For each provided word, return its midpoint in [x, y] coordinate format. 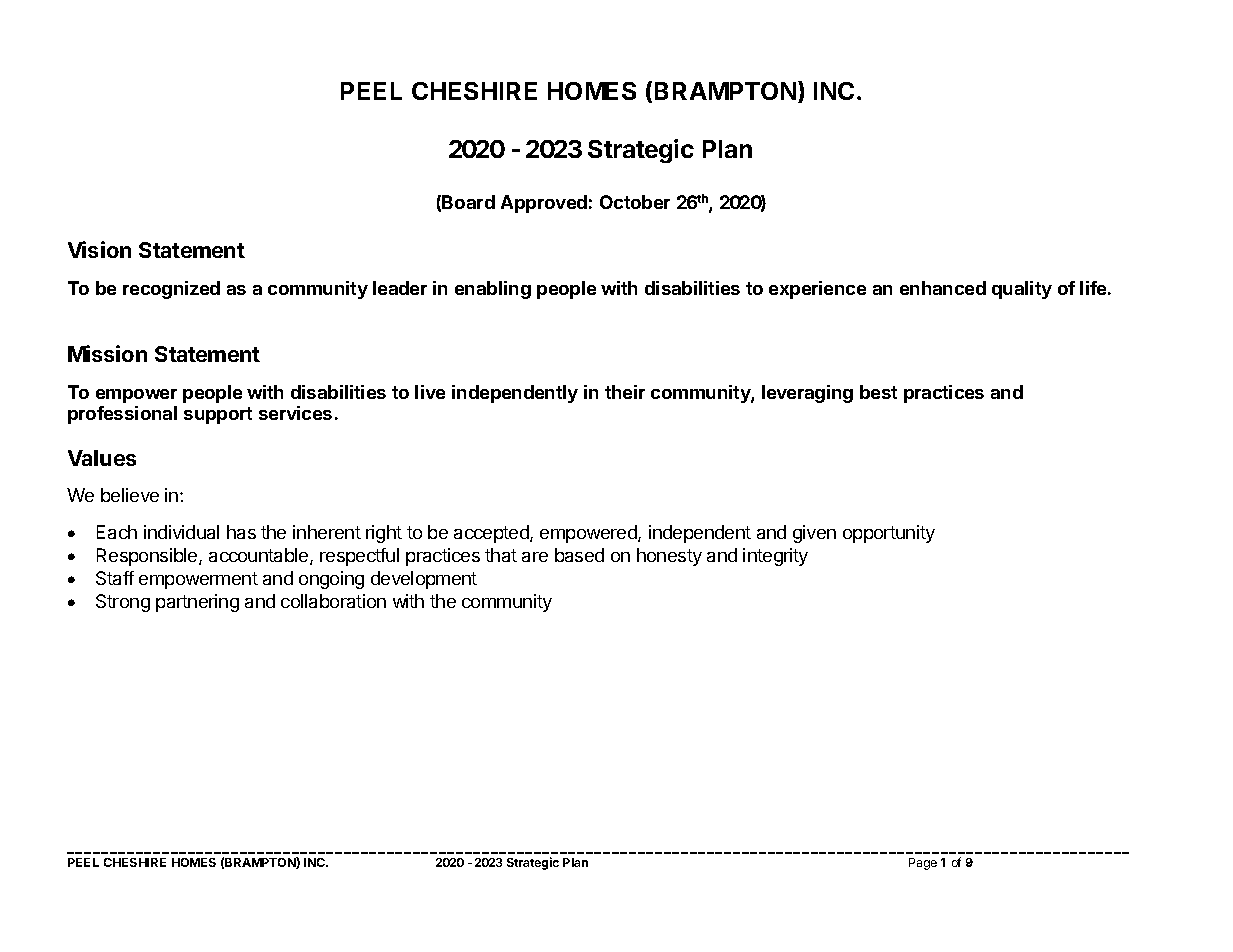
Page [923, 864]
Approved [544, 204]
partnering [197, 603]
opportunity [889, 534]
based [579, 555]
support [218, 415]
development [424, 580]
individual [181, 532]
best [878, 392]
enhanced [943, 288]
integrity [775, 557]
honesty [669, 557]
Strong [123, 603]
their [625, 392]
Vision [99, 249]
